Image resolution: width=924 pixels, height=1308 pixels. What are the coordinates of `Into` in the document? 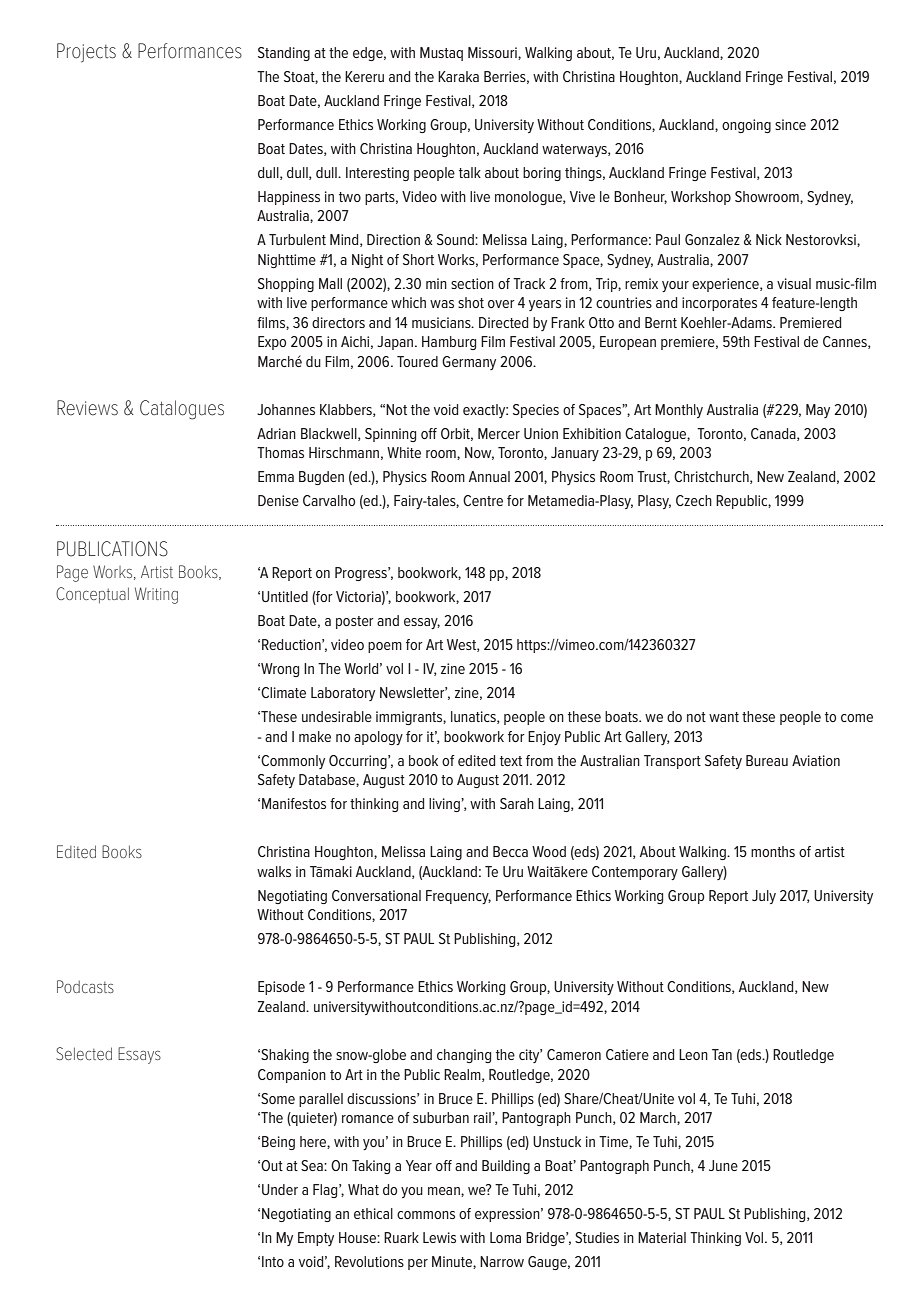 It's located at (273, 1261).
